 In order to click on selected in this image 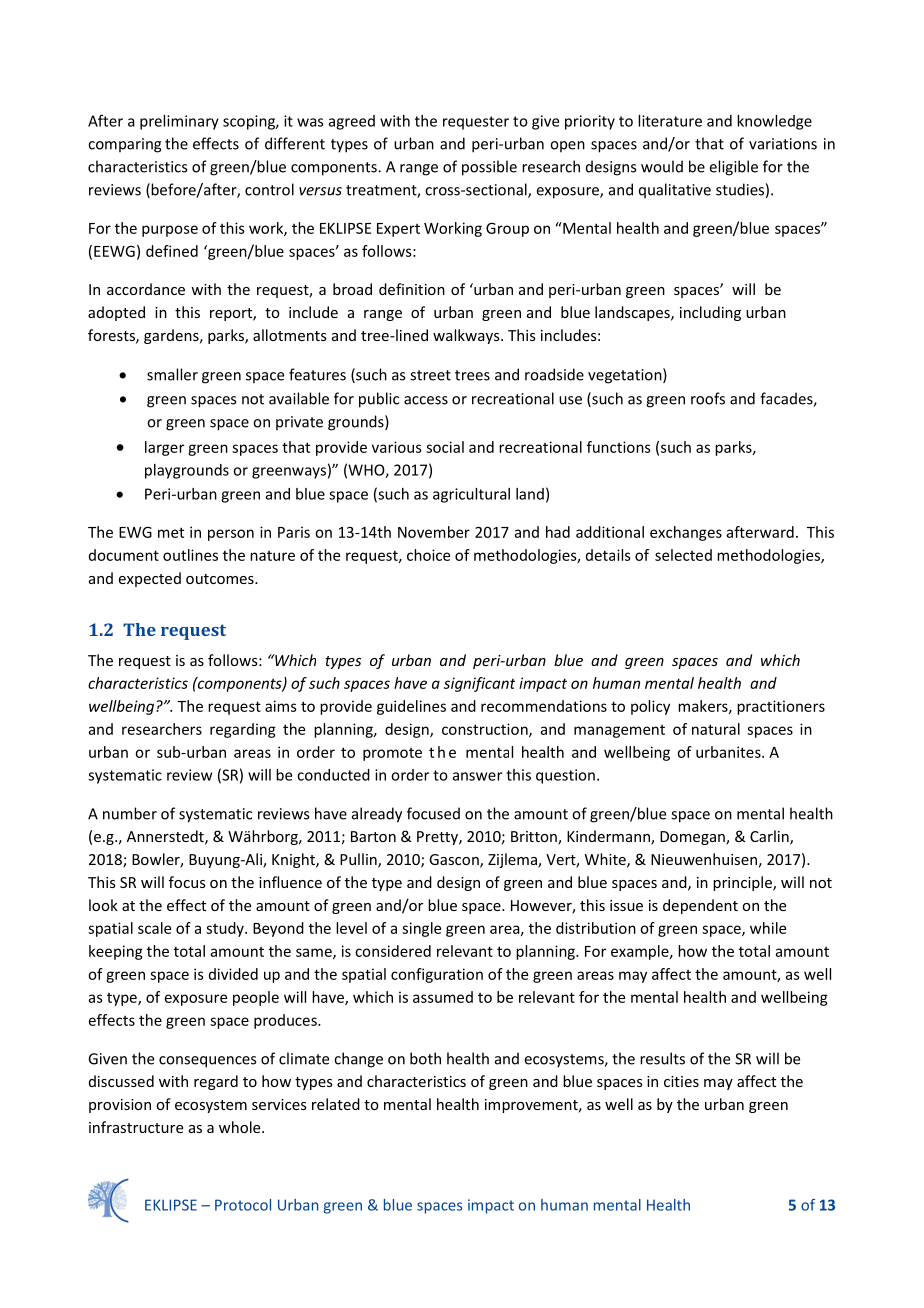, I will do `click(683, 555)`.
